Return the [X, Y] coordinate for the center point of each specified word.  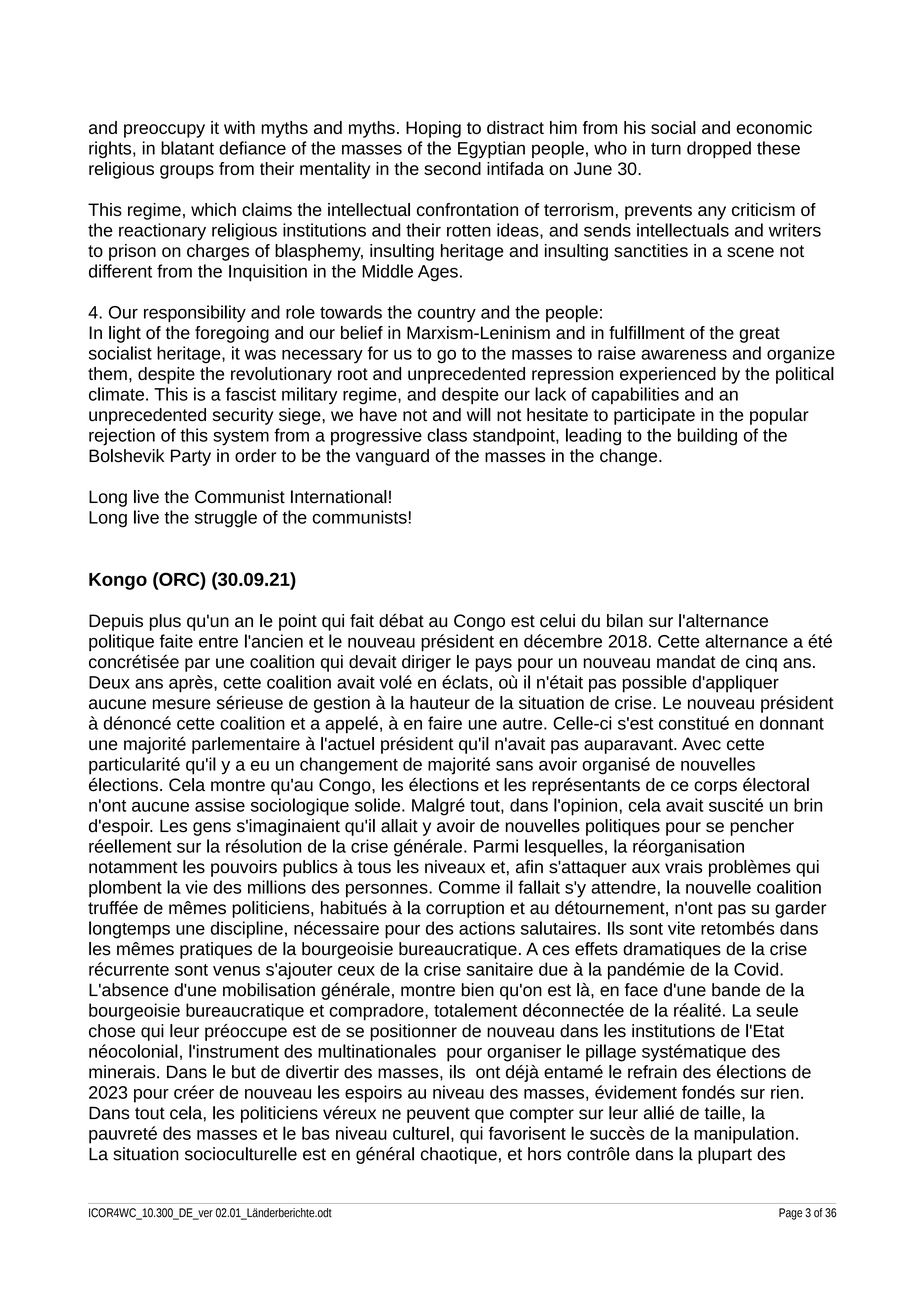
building [707, 437]
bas [315, 1133]
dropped [719, 149]
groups [187, 172]
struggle [226, 519]
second [452, 168]
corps [715, 788]
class [447, 435]
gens [212, 829]
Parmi [496, 846]
